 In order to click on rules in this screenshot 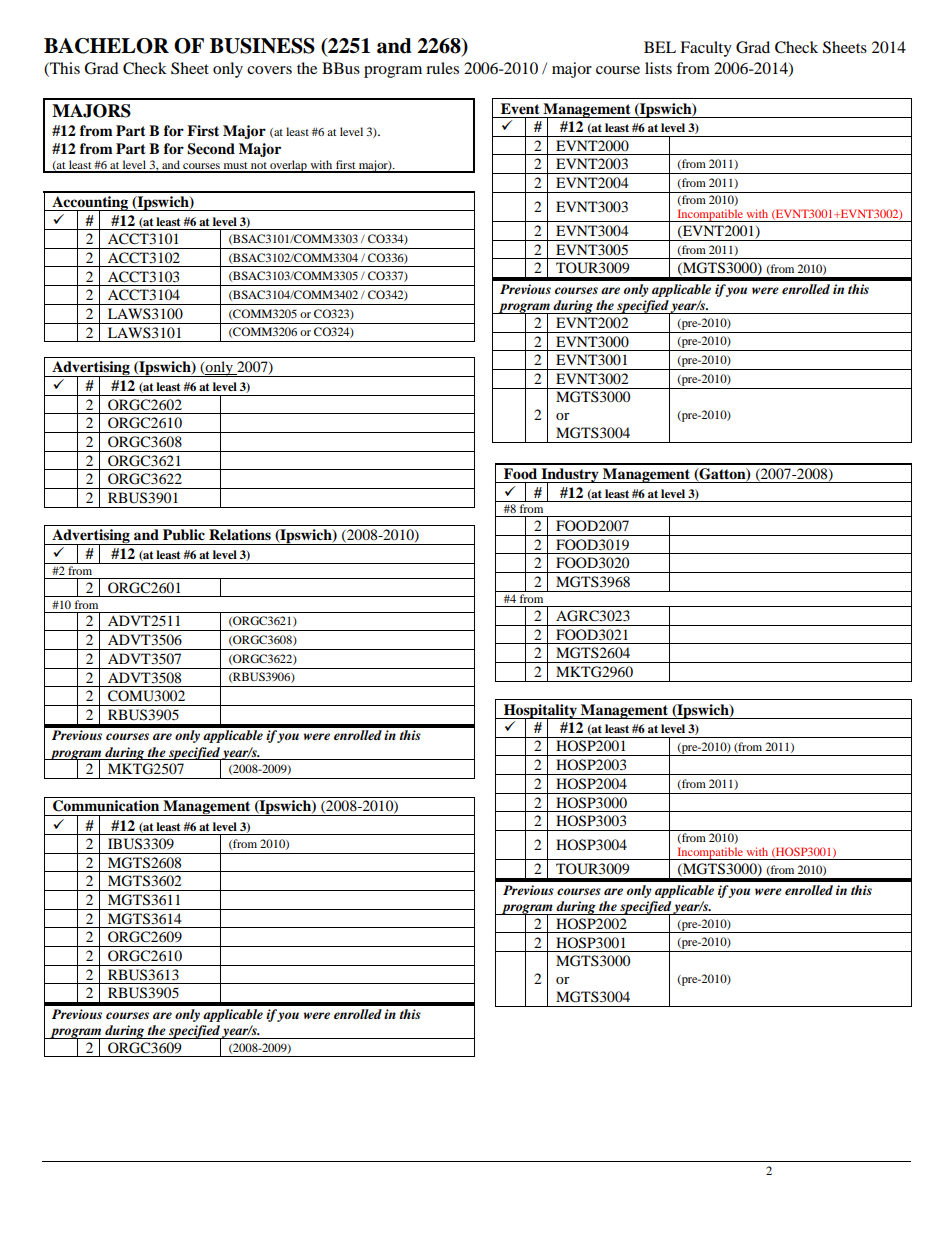, I will do `click(442, 68)`.
